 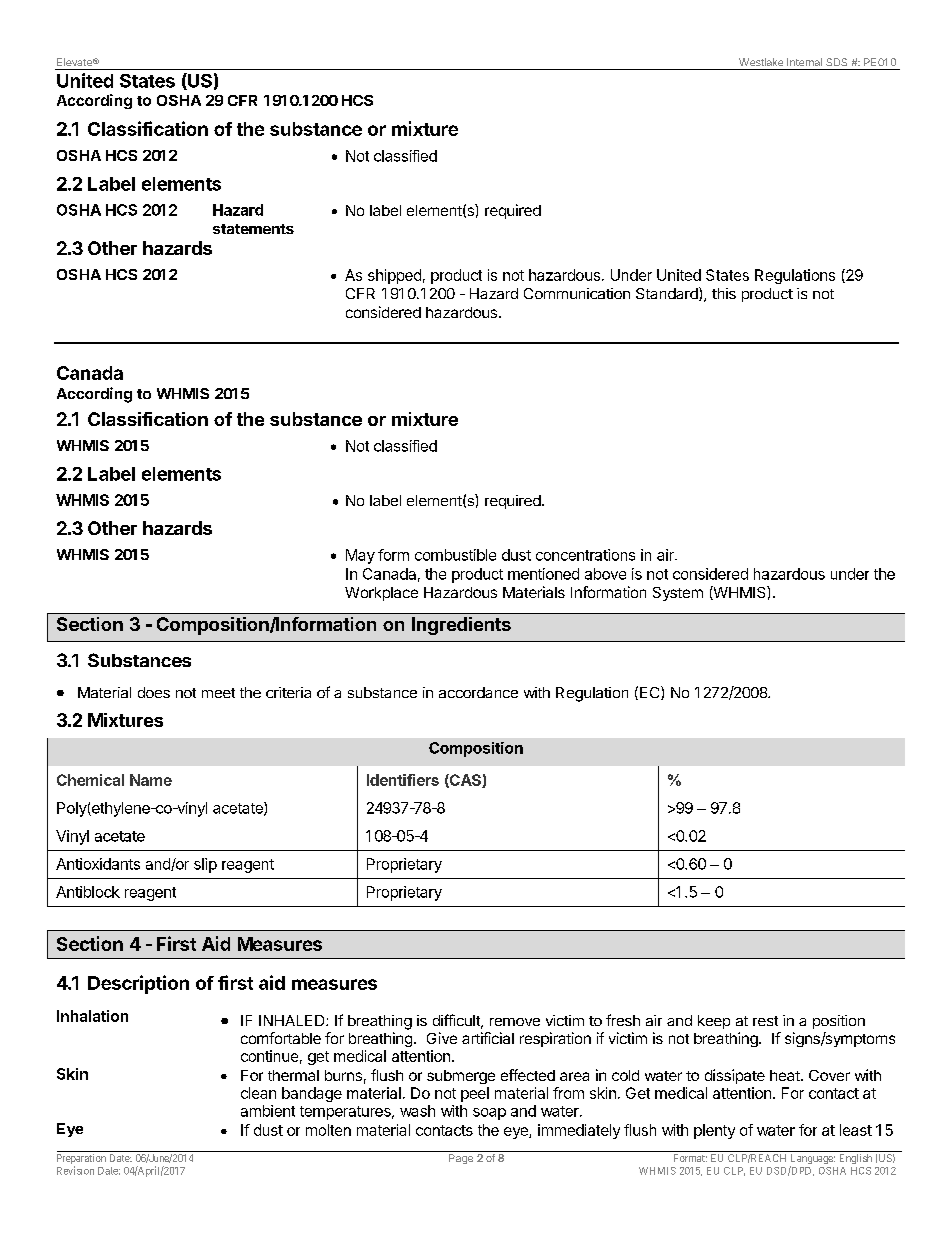 I want to click on Revision, so click(x=75, y=1170).
